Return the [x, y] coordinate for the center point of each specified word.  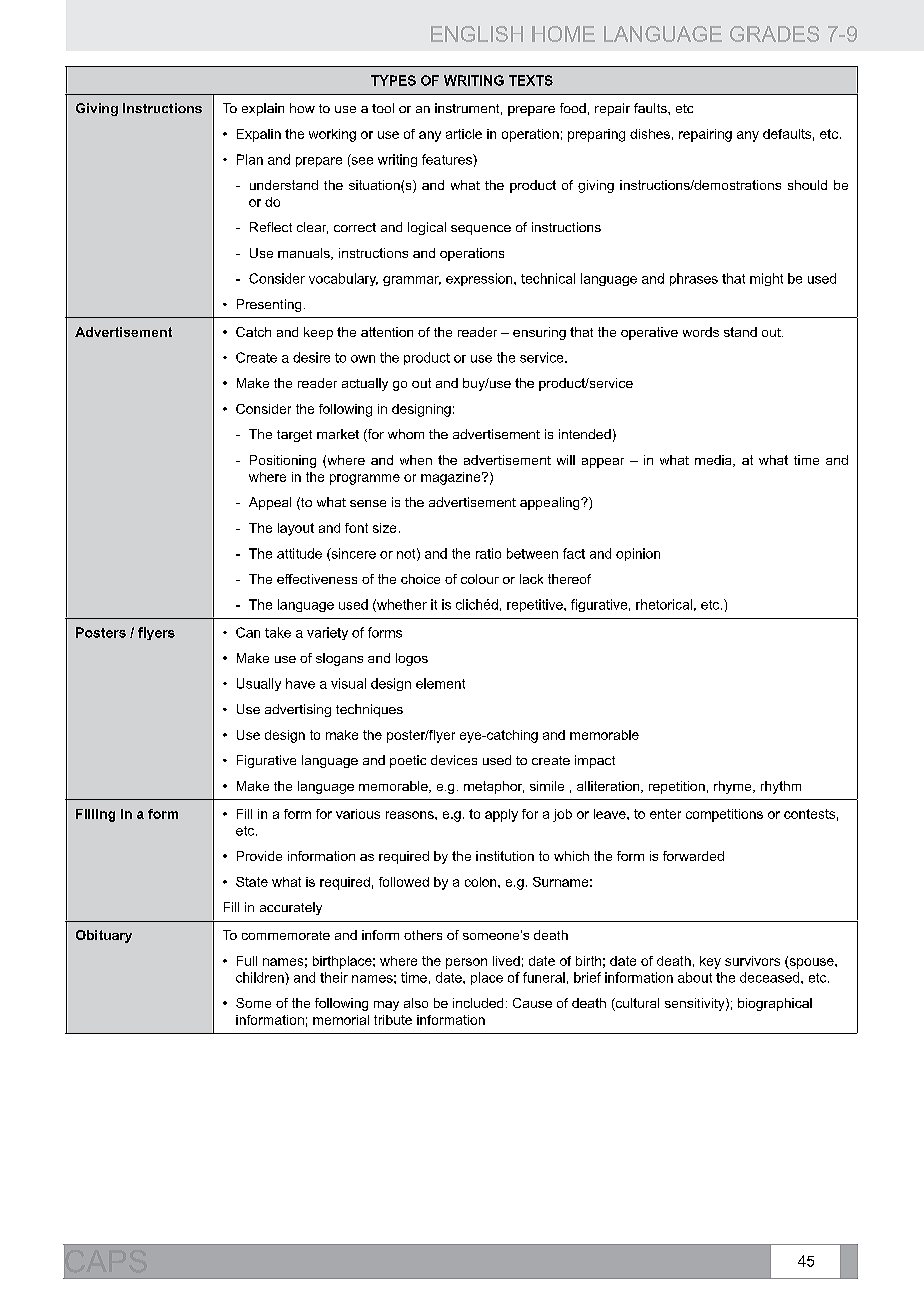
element [440, 683]
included [478, 1003]
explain [263, 109]
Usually [259, 684]
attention [387, 332]
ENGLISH [477, 34]
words [701, 332]
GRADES [774, 34]
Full [247, 961]
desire [311, 357]
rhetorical [664, 604]
